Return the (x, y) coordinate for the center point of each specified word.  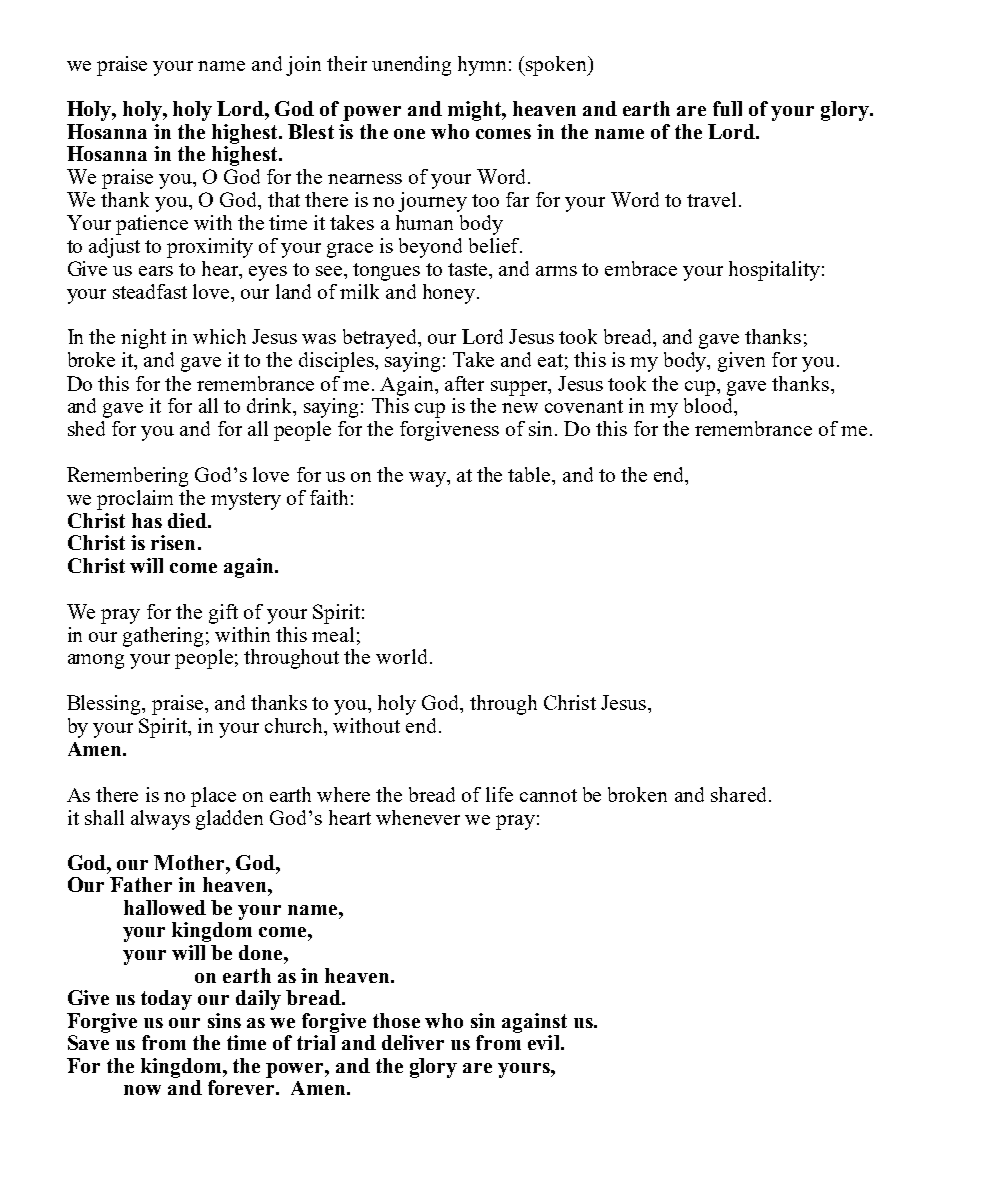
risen (173, 542)
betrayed (381, 339)
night (143, 339)
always (160, 820)
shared (738, 794)
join (303, 66)
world (401, 656)
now (142, 1090)
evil (545, 1042)
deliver (413, 1042)
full (727, 108)
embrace (641, 268)
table (530, 474)
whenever (418, 817)
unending (411, 66)
